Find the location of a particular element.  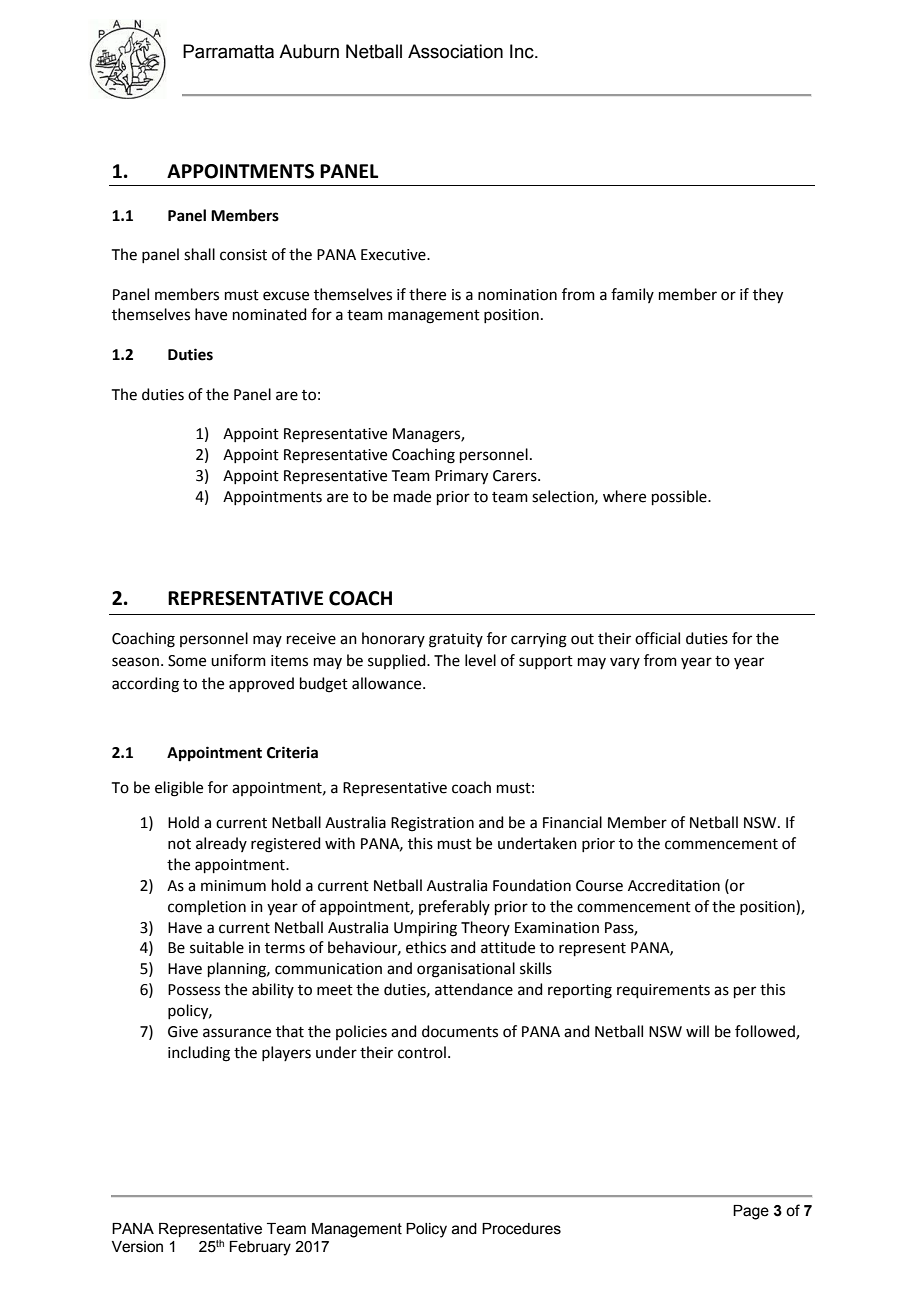

Association is located at coordinates (455, 51).
